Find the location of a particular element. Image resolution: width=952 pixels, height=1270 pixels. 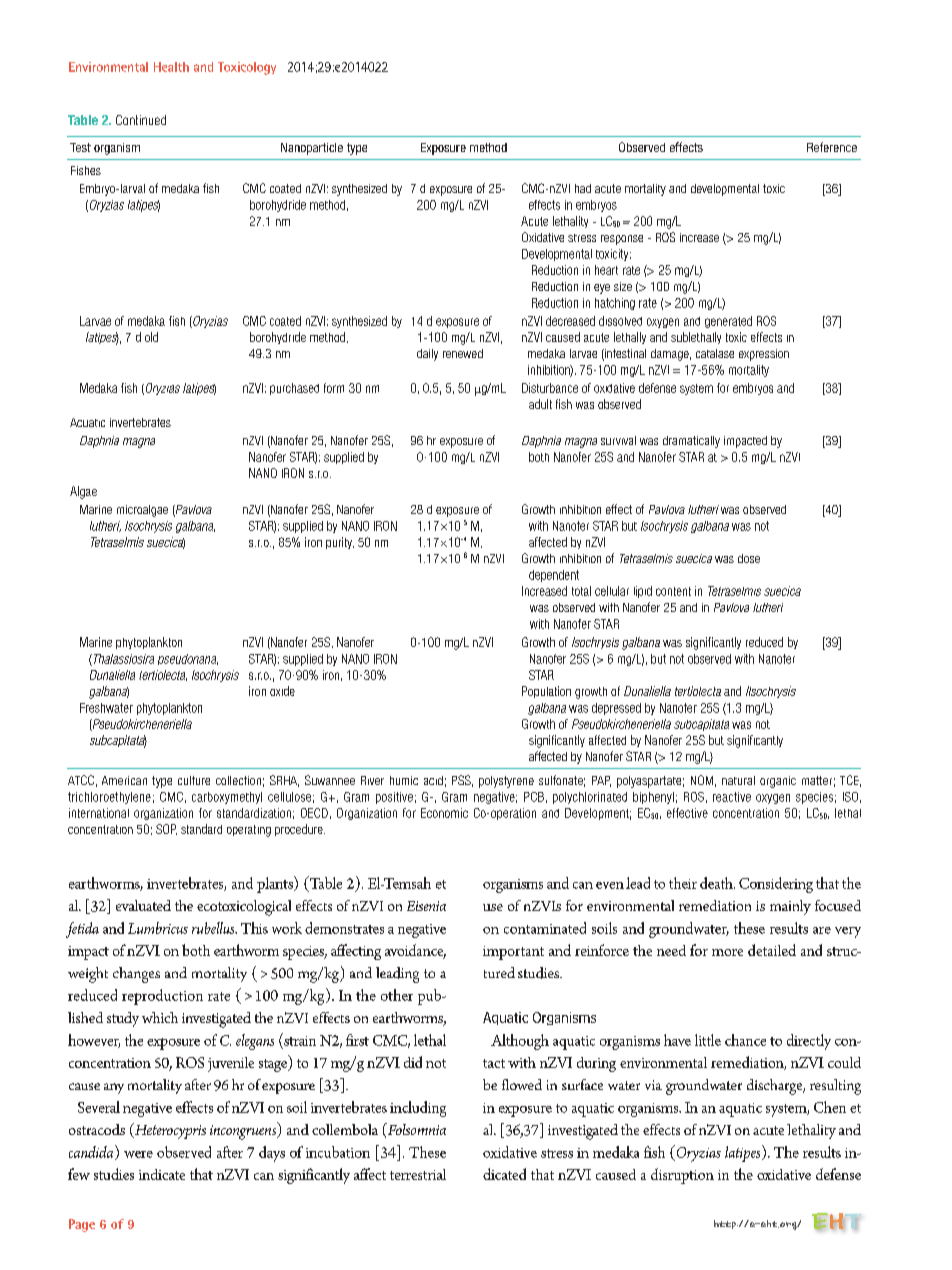

Continued is located at coordinates (141, 120).
